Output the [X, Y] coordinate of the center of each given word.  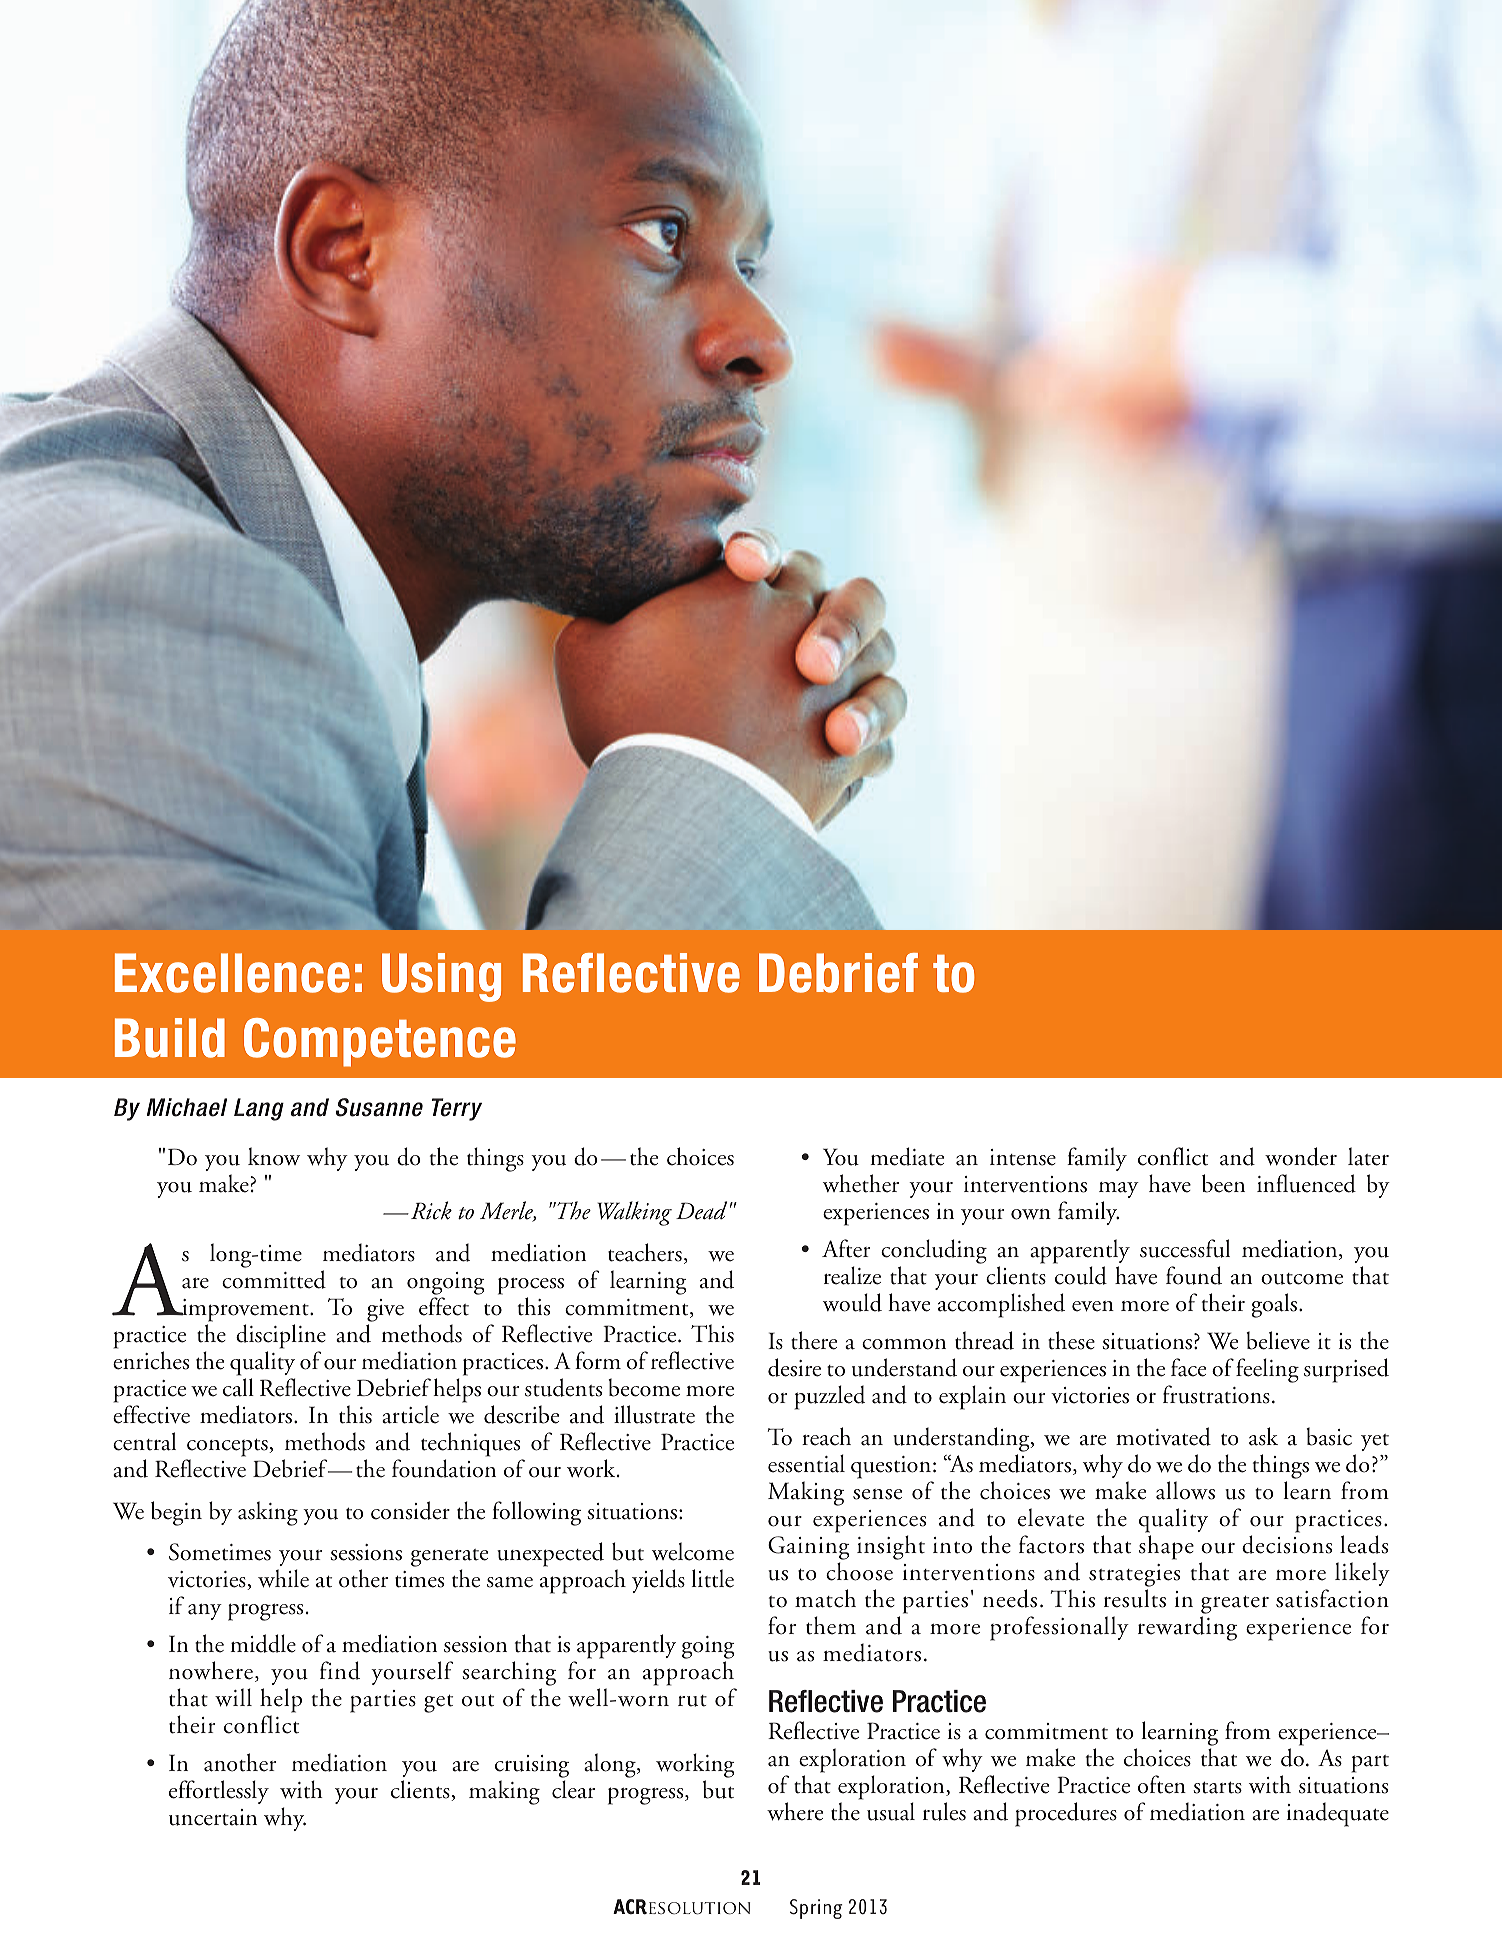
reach [826, 1436]
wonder [1301, 1156]
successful [1185, 1248]
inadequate [1338, 1814]
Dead [701, 1210]
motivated [1163, 1436]
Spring [816, 1909]
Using [441, 977]
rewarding [1187, 1628]
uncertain [213, 1817]
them [831, 1625]
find [340, 1670]
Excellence [232, 973]
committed [274, 1279]
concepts [228, 1448]
